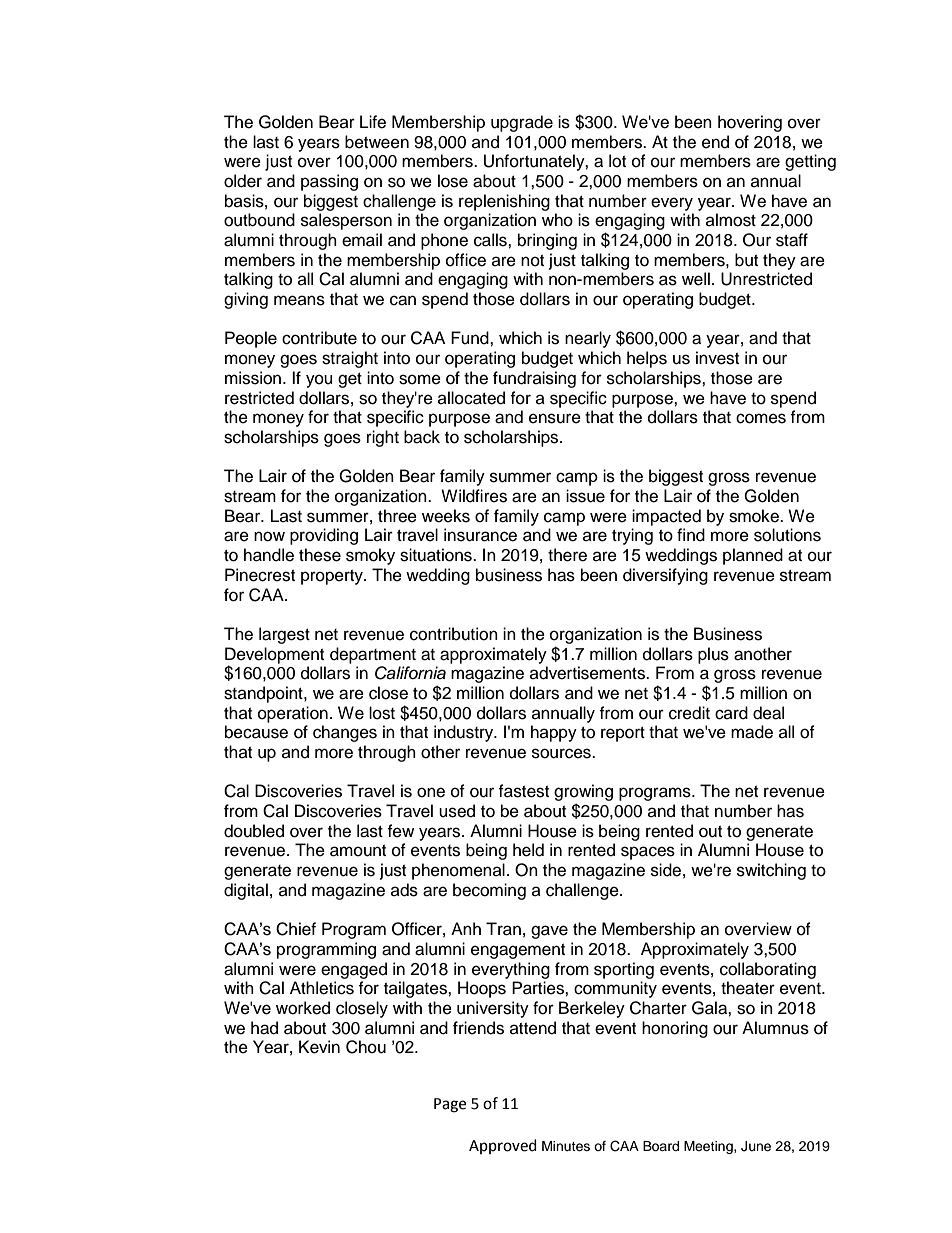 Image resolution: width=952 pixels, height=1233 pixels. I want to click on providing, so click(324, 536).
